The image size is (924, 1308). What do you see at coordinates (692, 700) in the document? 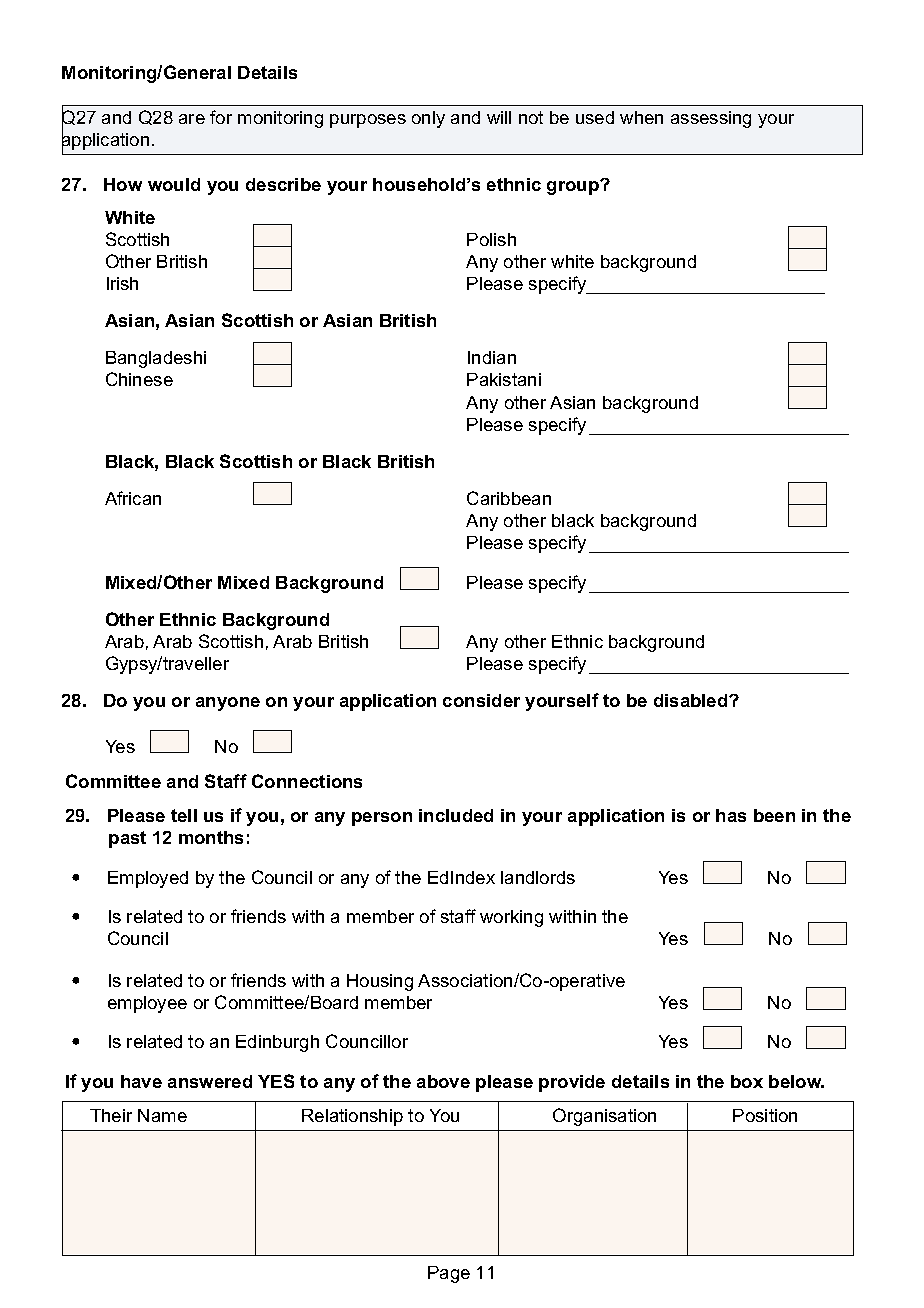
I see `disabled` at bounding box center [692, 700].
